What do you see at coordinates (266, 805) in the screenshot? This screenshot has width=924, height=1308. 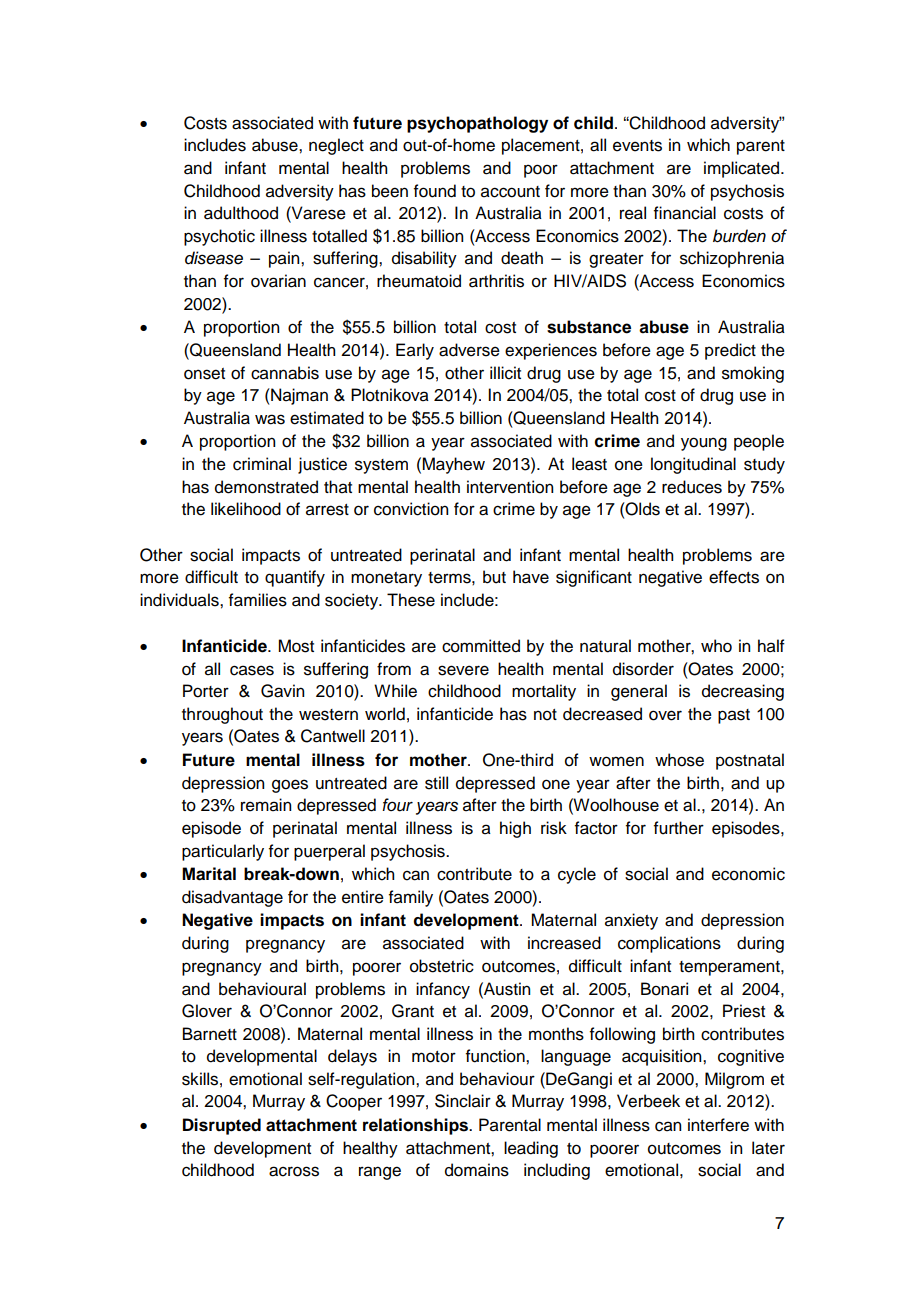 I see `remain` at bounding box center [266, 805].
